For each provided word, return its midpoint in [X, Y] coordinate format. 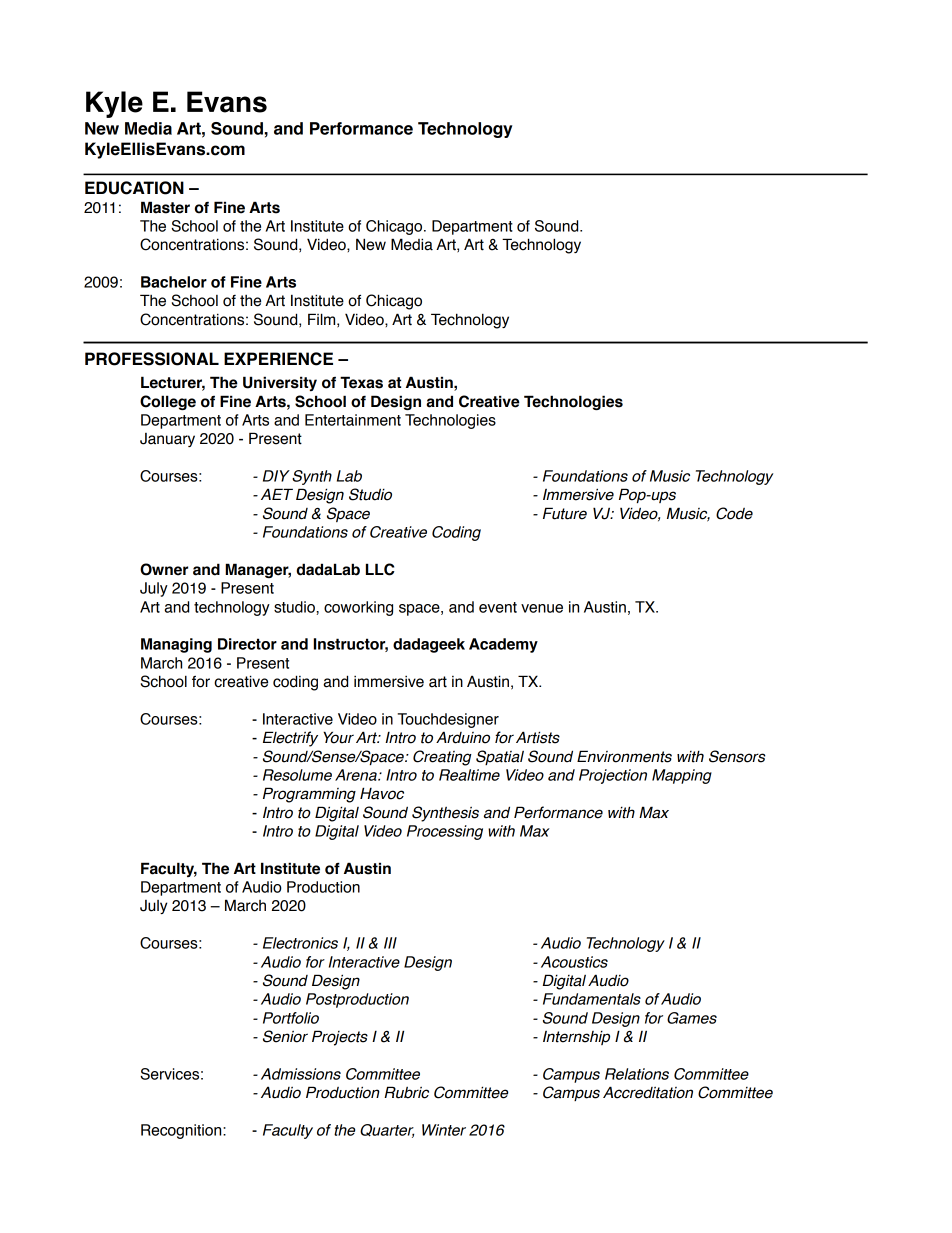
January [167, 440]
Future [565, 513]
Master [165, 207]
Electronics [300, 943]
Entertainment [353, 420]
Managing [176, 645]
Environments [624, 756]
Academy [503, 645]
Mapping [682, 776]
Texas [361, 382]
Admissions [301, 1074]
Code [734, 513]
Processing [445, 832]
